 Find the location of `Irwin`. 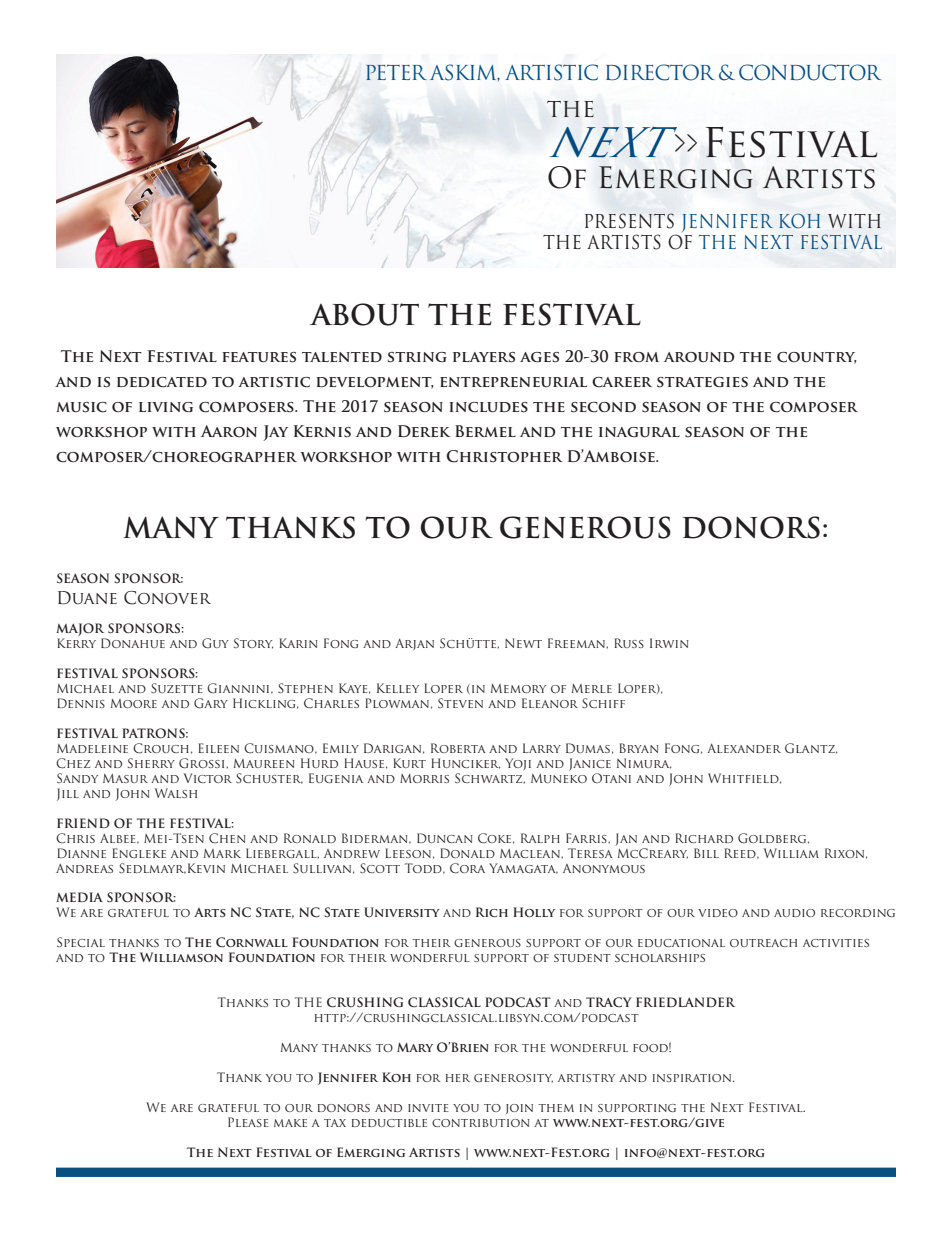

Irwin is located at coordinates (669, 643).
